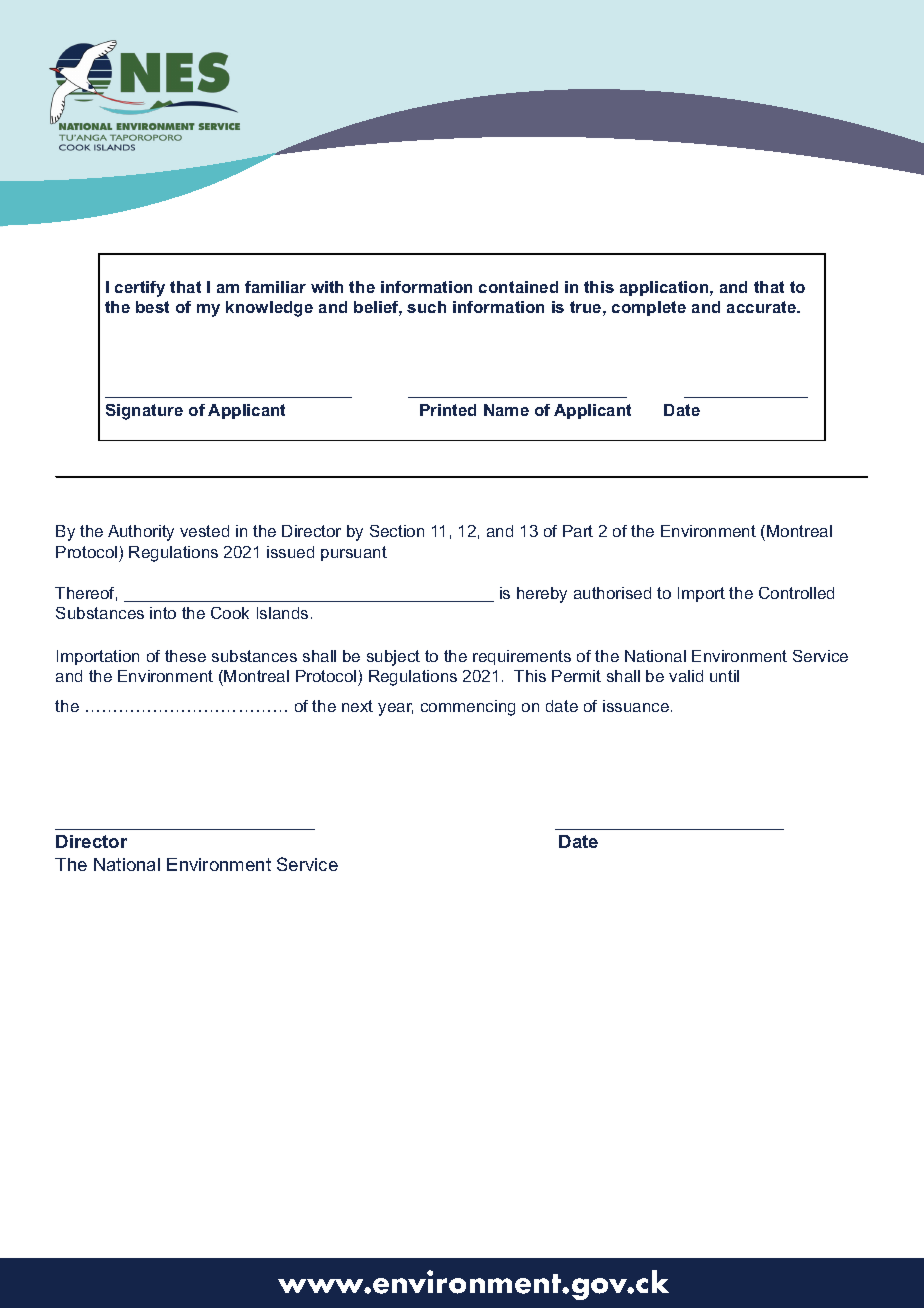  Describe the element at coordinates (448, 410) in the screenshot. I see `Printed` at that location.
